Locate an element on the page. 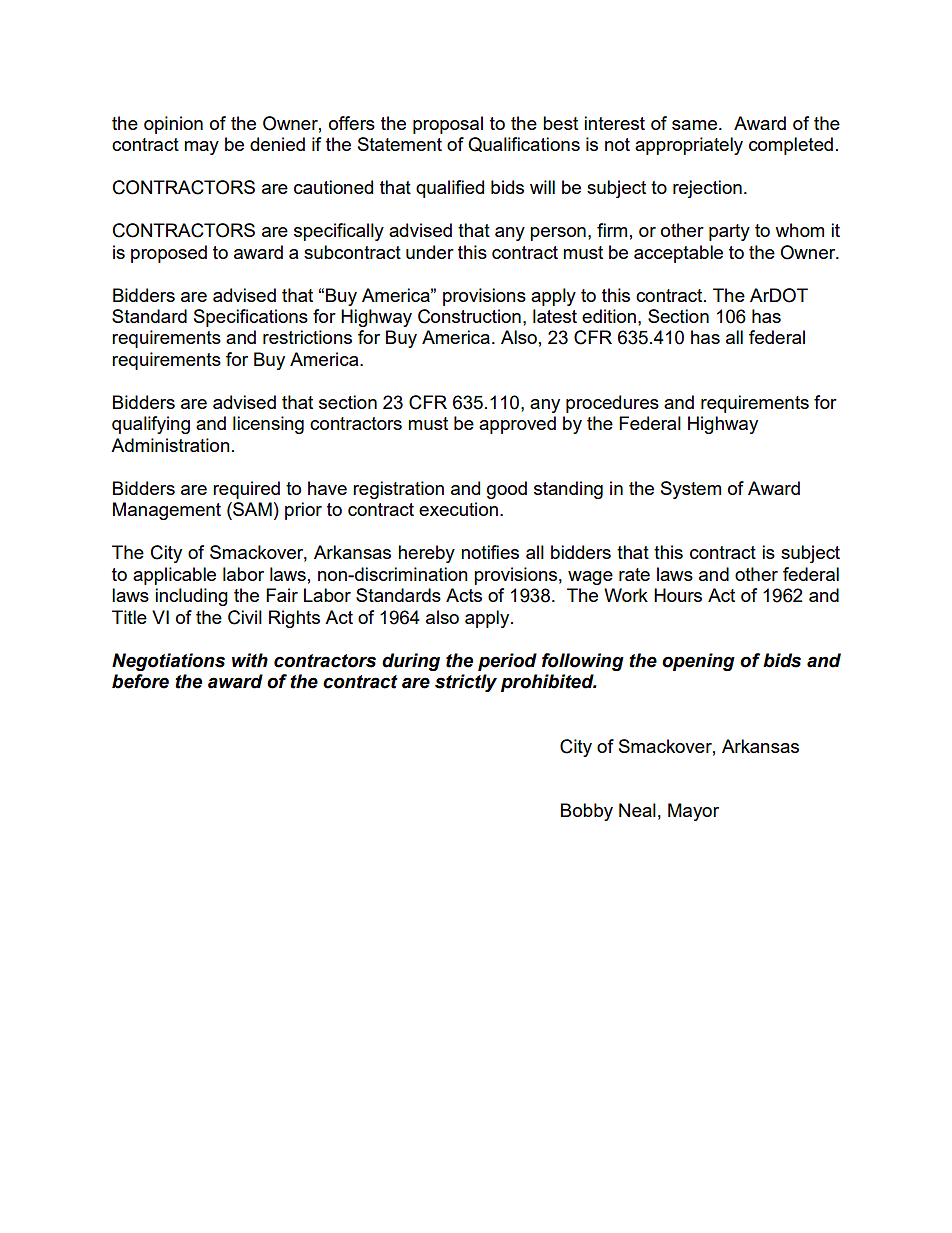  appropriately is located at coordinates (689, 146).
